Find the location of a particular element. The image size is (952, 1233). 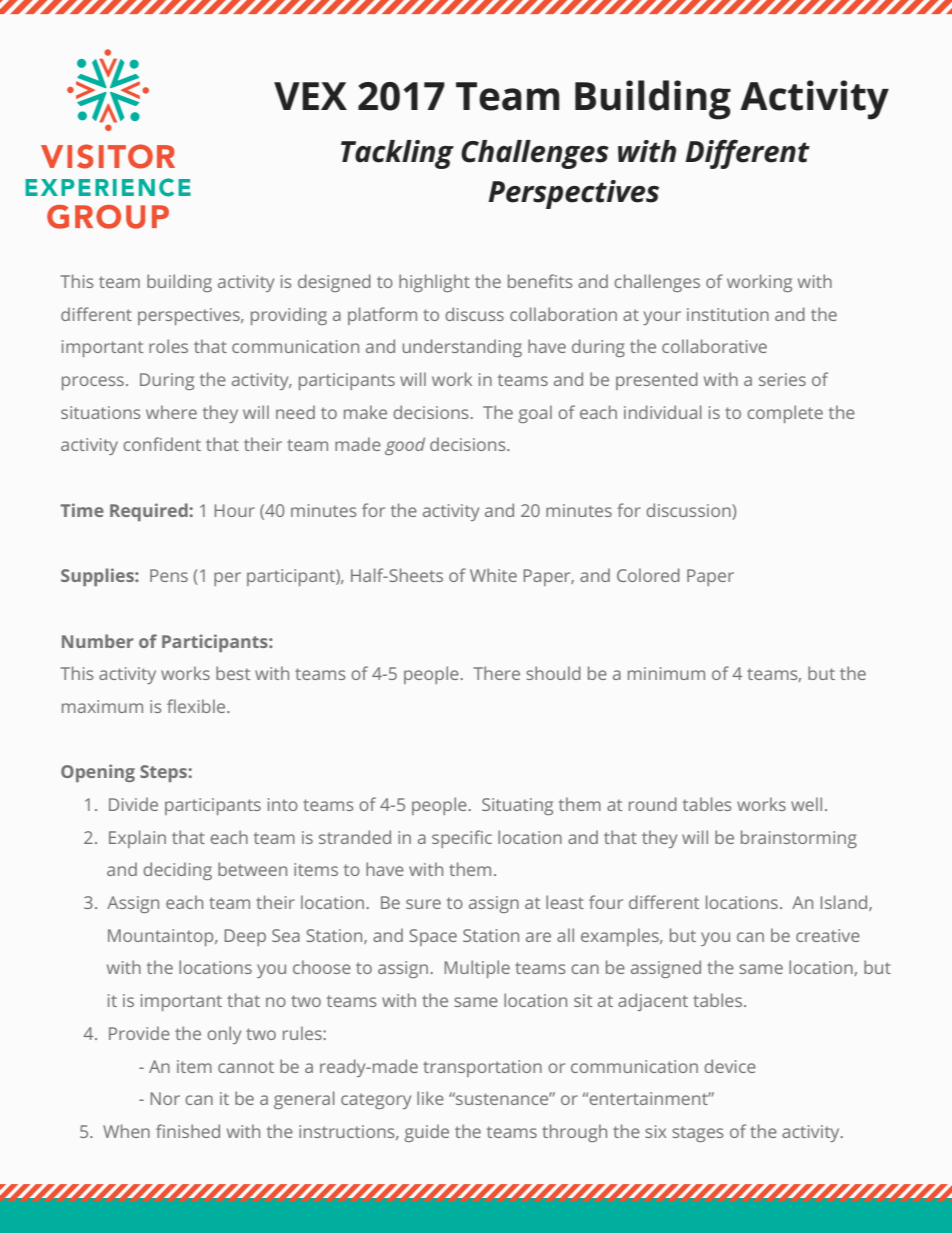

White is located at coordinates (493, 575).
